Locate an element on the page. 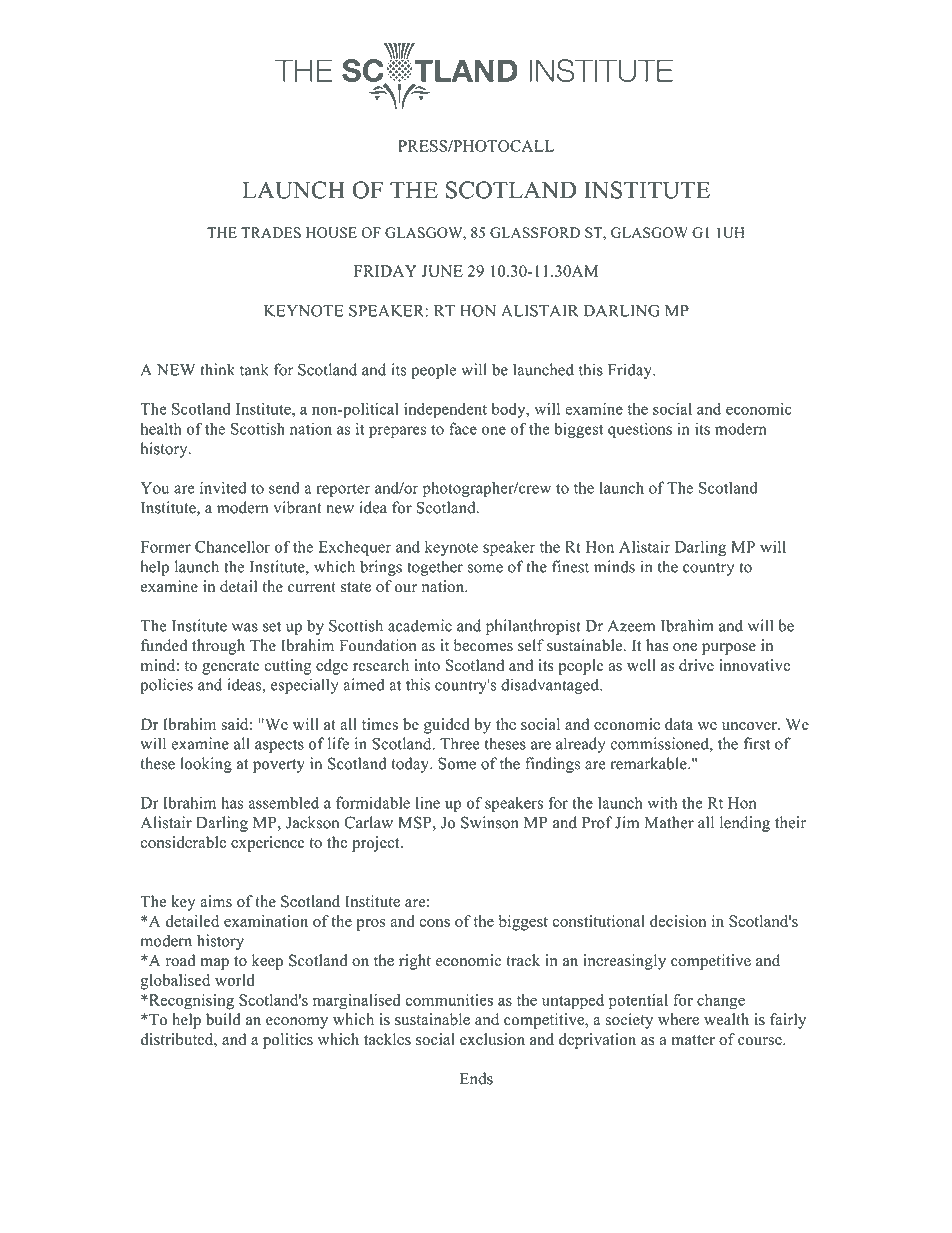  lending is located at coordinates (745, 824).
